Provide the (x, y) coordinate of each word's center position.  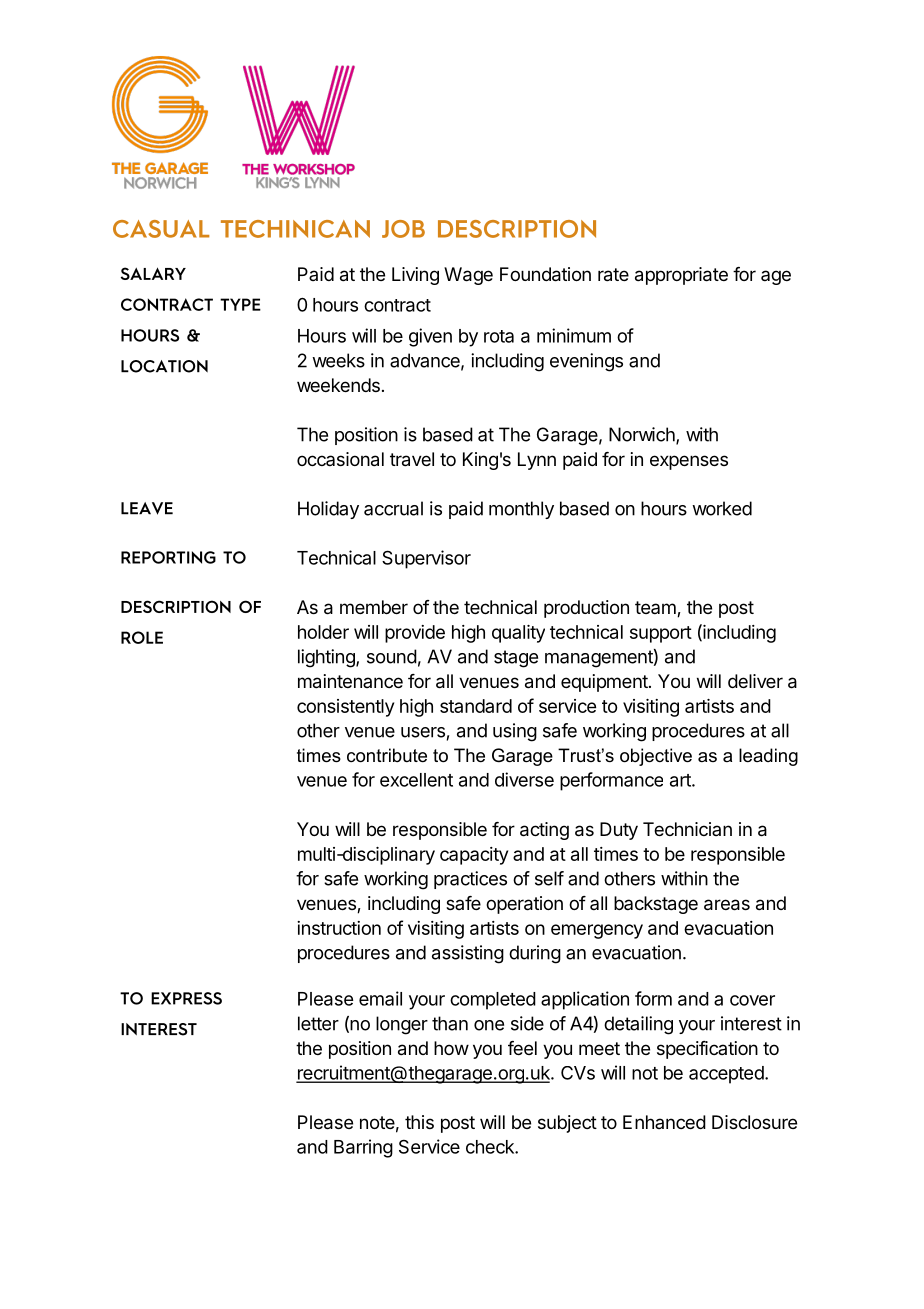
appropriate (681, 276)
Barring (363, 1148)
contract (397, 305)
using (515, 732)
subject (567, 1124)
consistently (345, 708)
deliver (755, 681)
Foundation (545, 274)
